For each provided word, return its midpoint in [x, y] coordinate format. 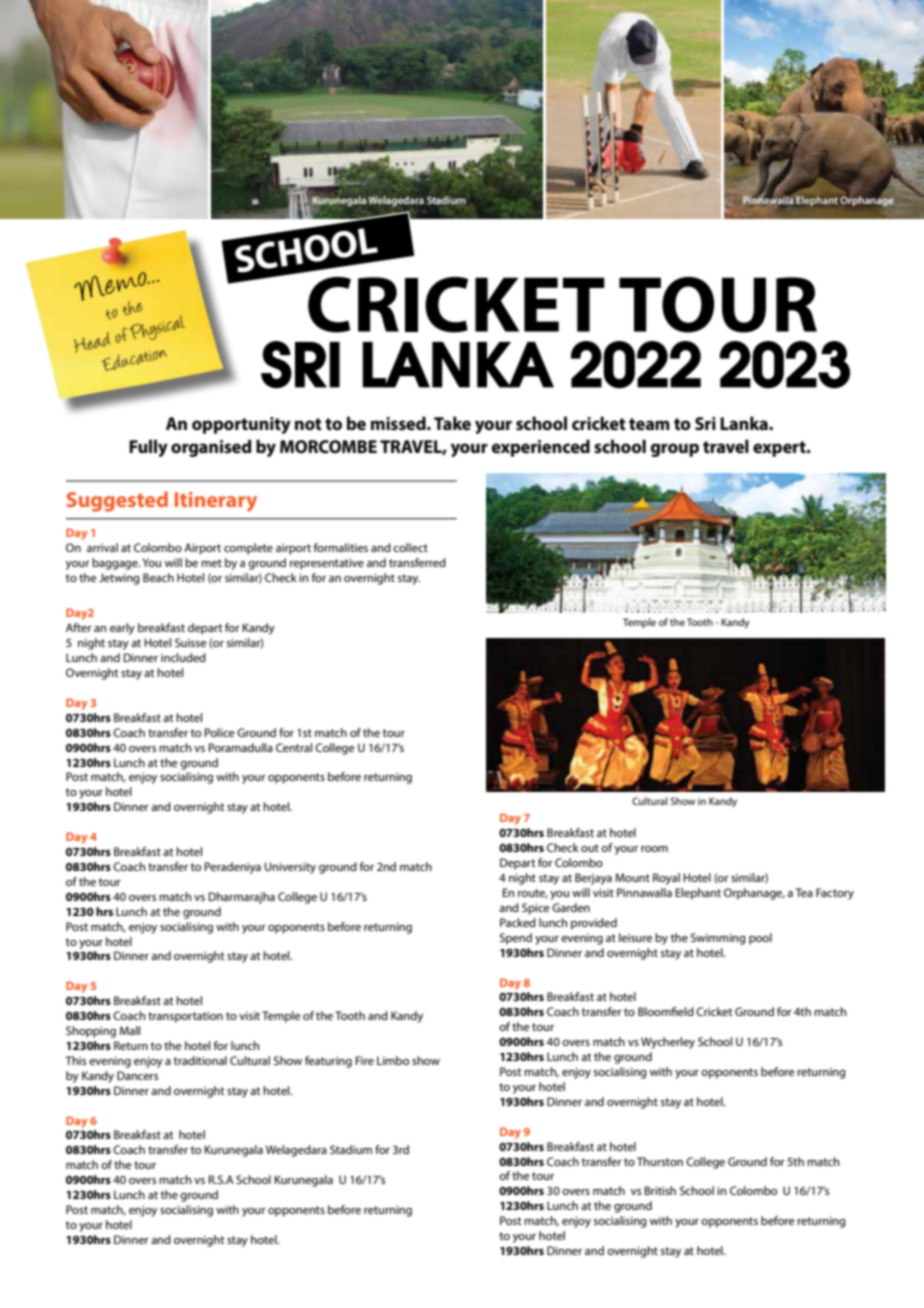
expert [780, 449]
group [675, 450]
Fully [148, 448]
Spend [516, 939]
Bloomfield [666, 1011]
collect [410, 547]
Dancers [137, 1075]
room [654, 849]
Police [220, 732]
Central [294, 747]
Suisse [191, 642]
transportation [185, 1017]
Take [452, 423]
